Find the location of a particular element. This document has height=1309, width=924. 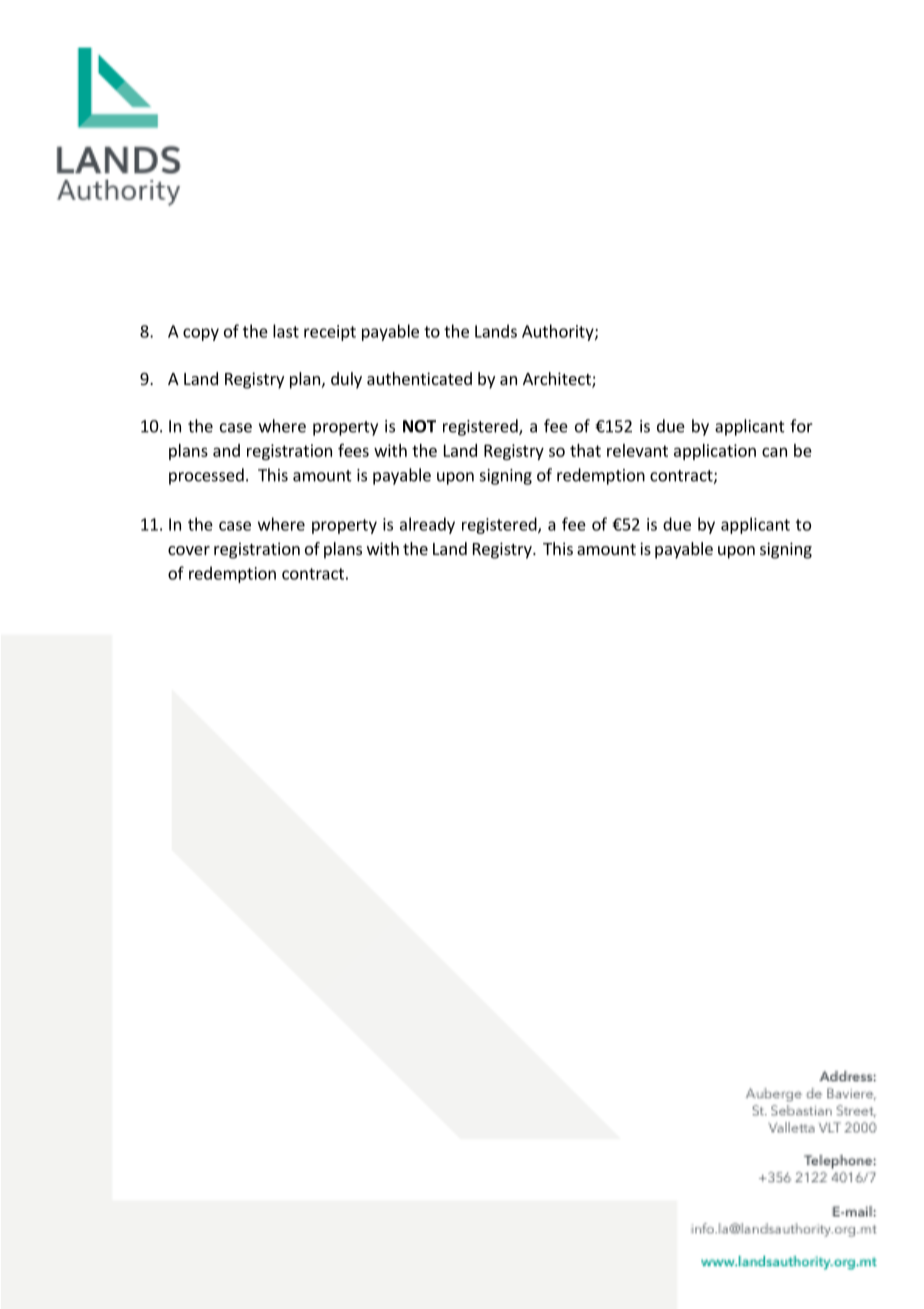

last is located at coordinates (286, 331).
